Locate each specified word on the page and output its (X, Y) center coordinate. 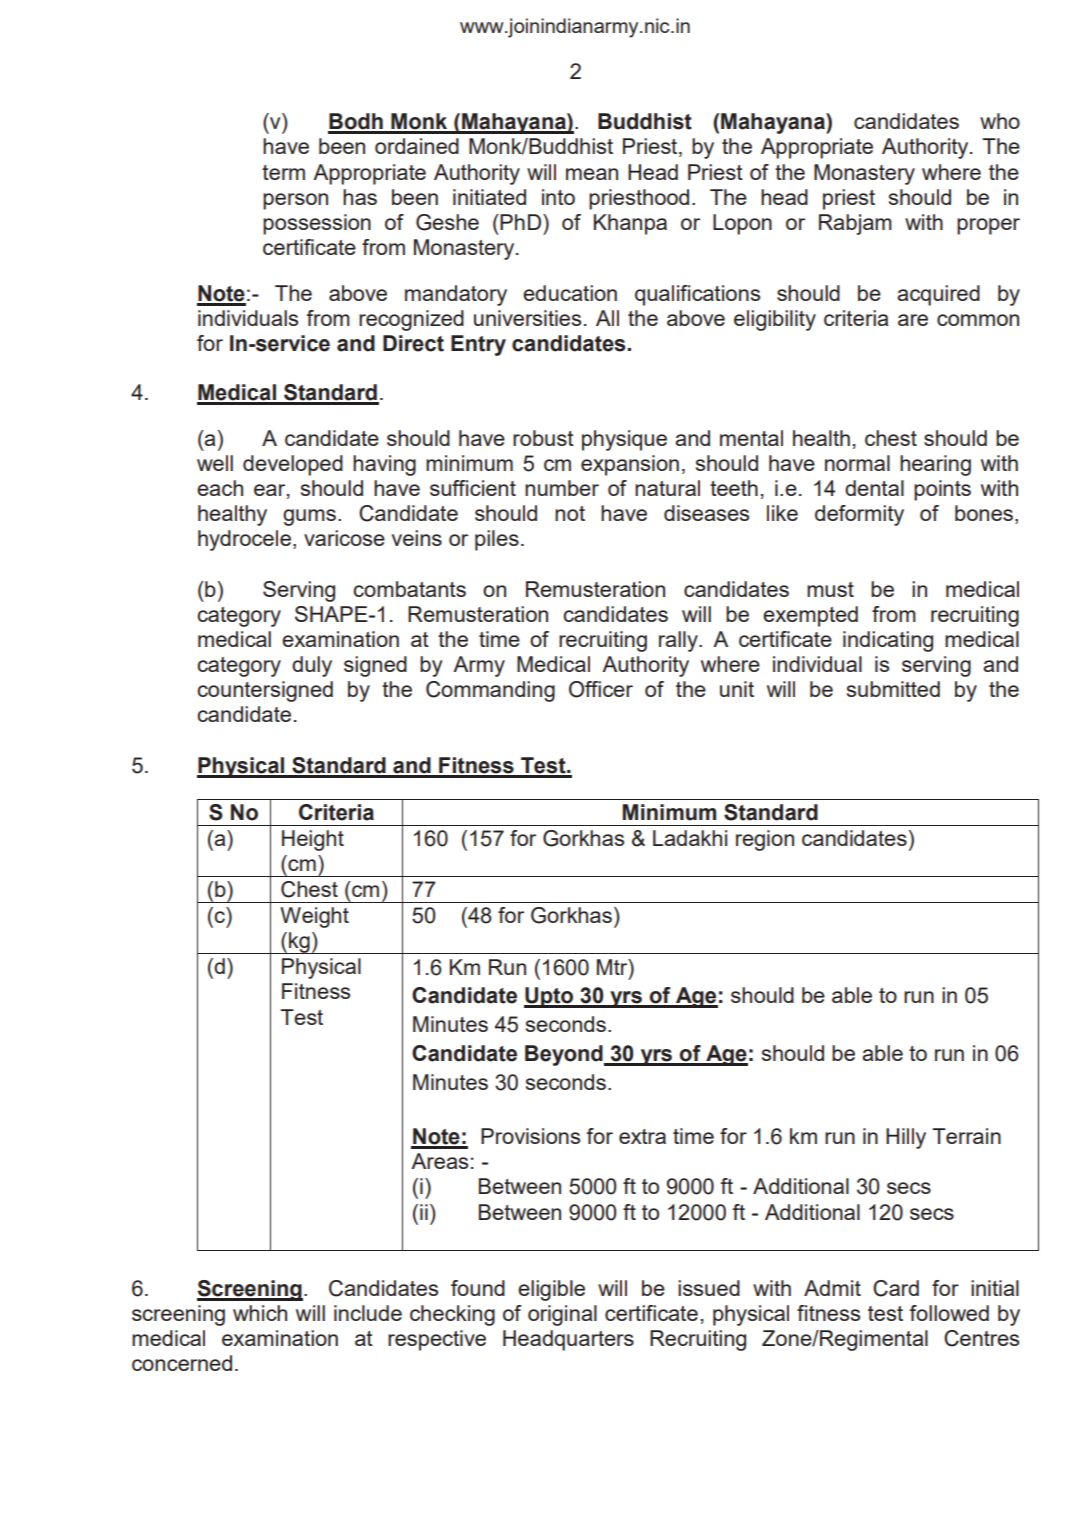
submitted (893, 689)
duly (312, 666)
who (1000, 121)
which (260, 1313)
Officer (601, 689)
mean (592, 174)
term (283, 172)
